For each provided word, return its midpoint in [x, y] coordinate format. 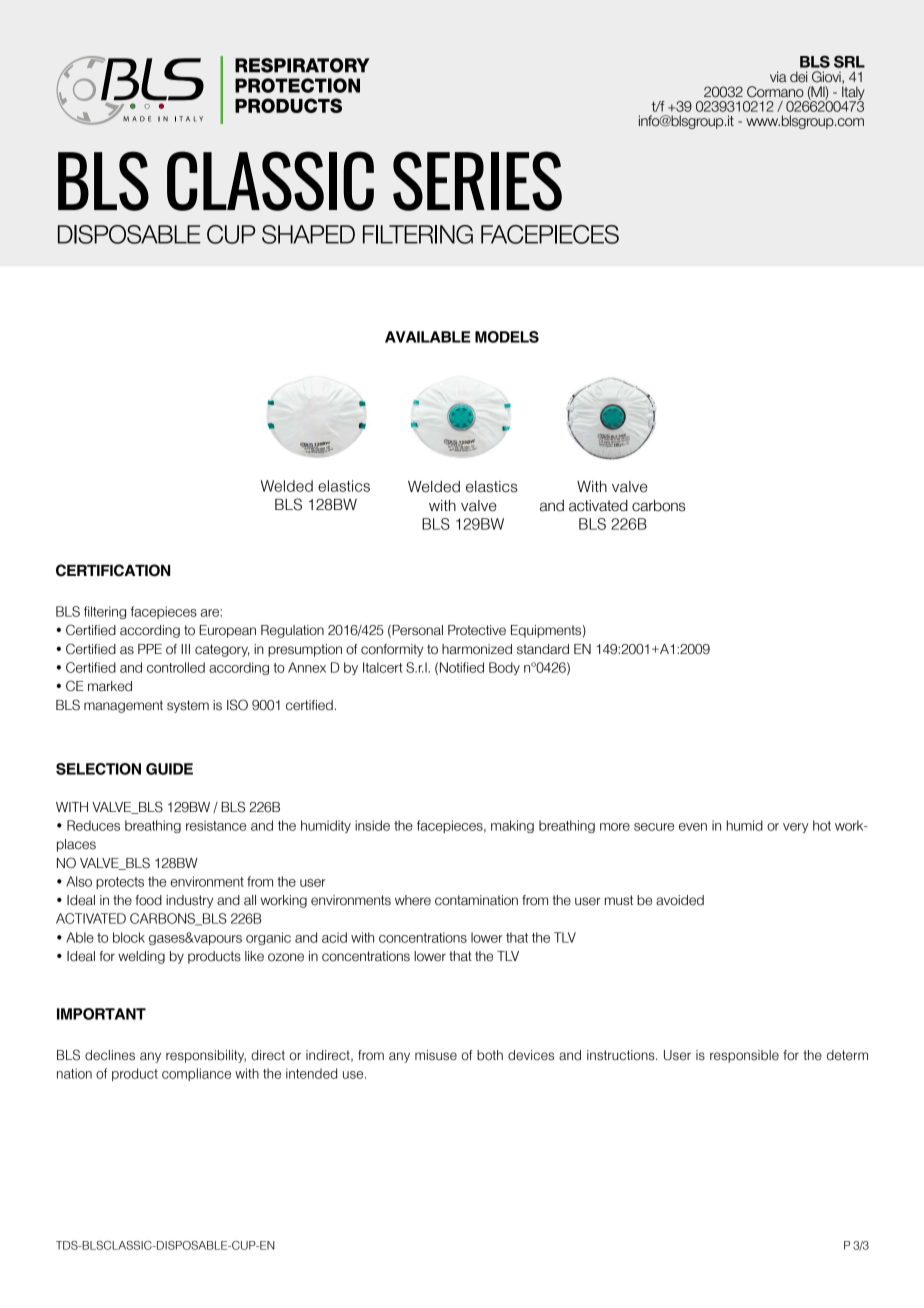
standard [543, 649]
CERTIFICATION [113, 570]
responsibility [206, 1056]
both [490, 1055]
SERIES [477, 181]
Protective [477, 630]
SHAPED [308, 234]
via [778, 76]
